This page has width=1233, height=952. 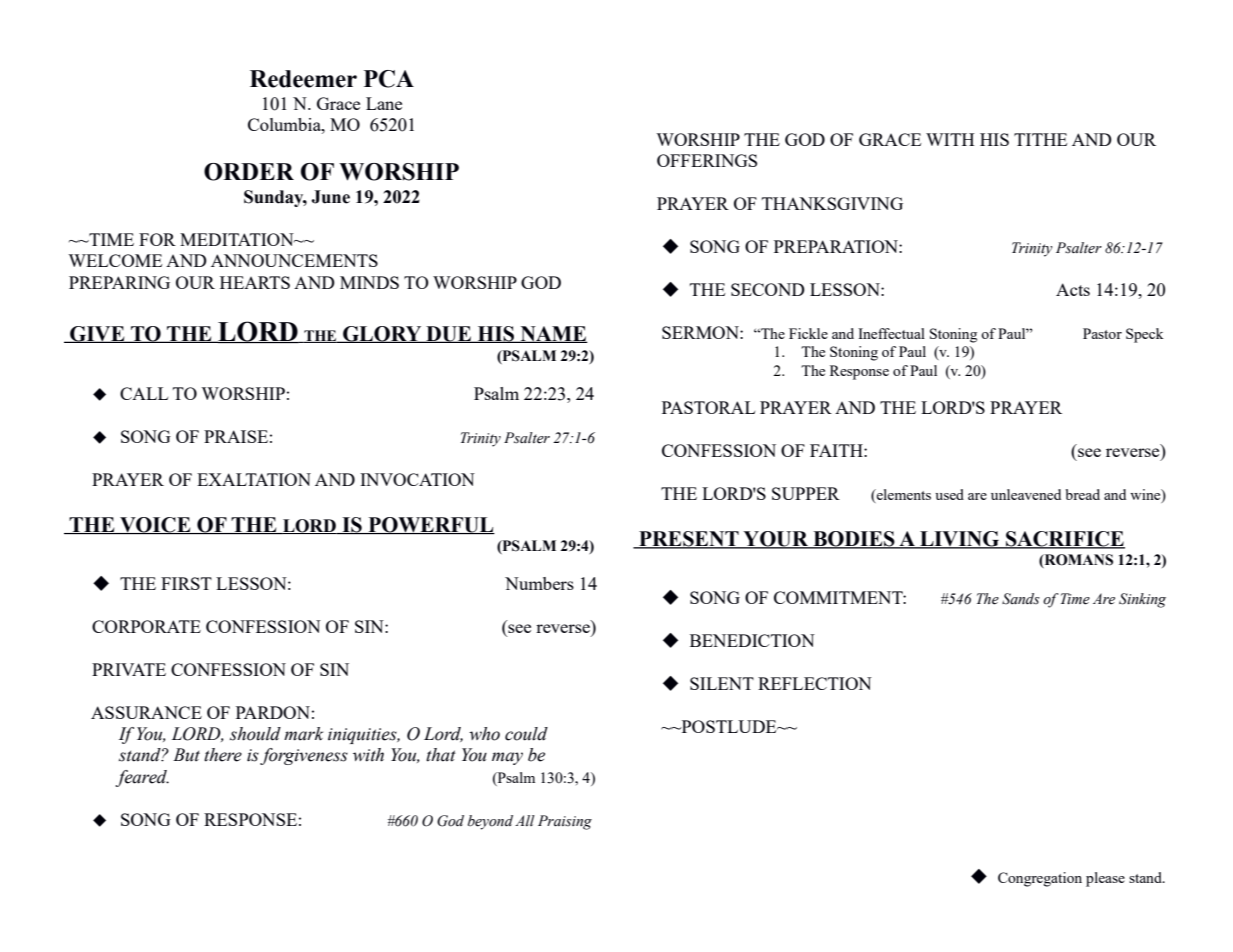 What do you see at coordinates (565, 822) in the page?
I see `Praising` at bounding box center [565, 822].
